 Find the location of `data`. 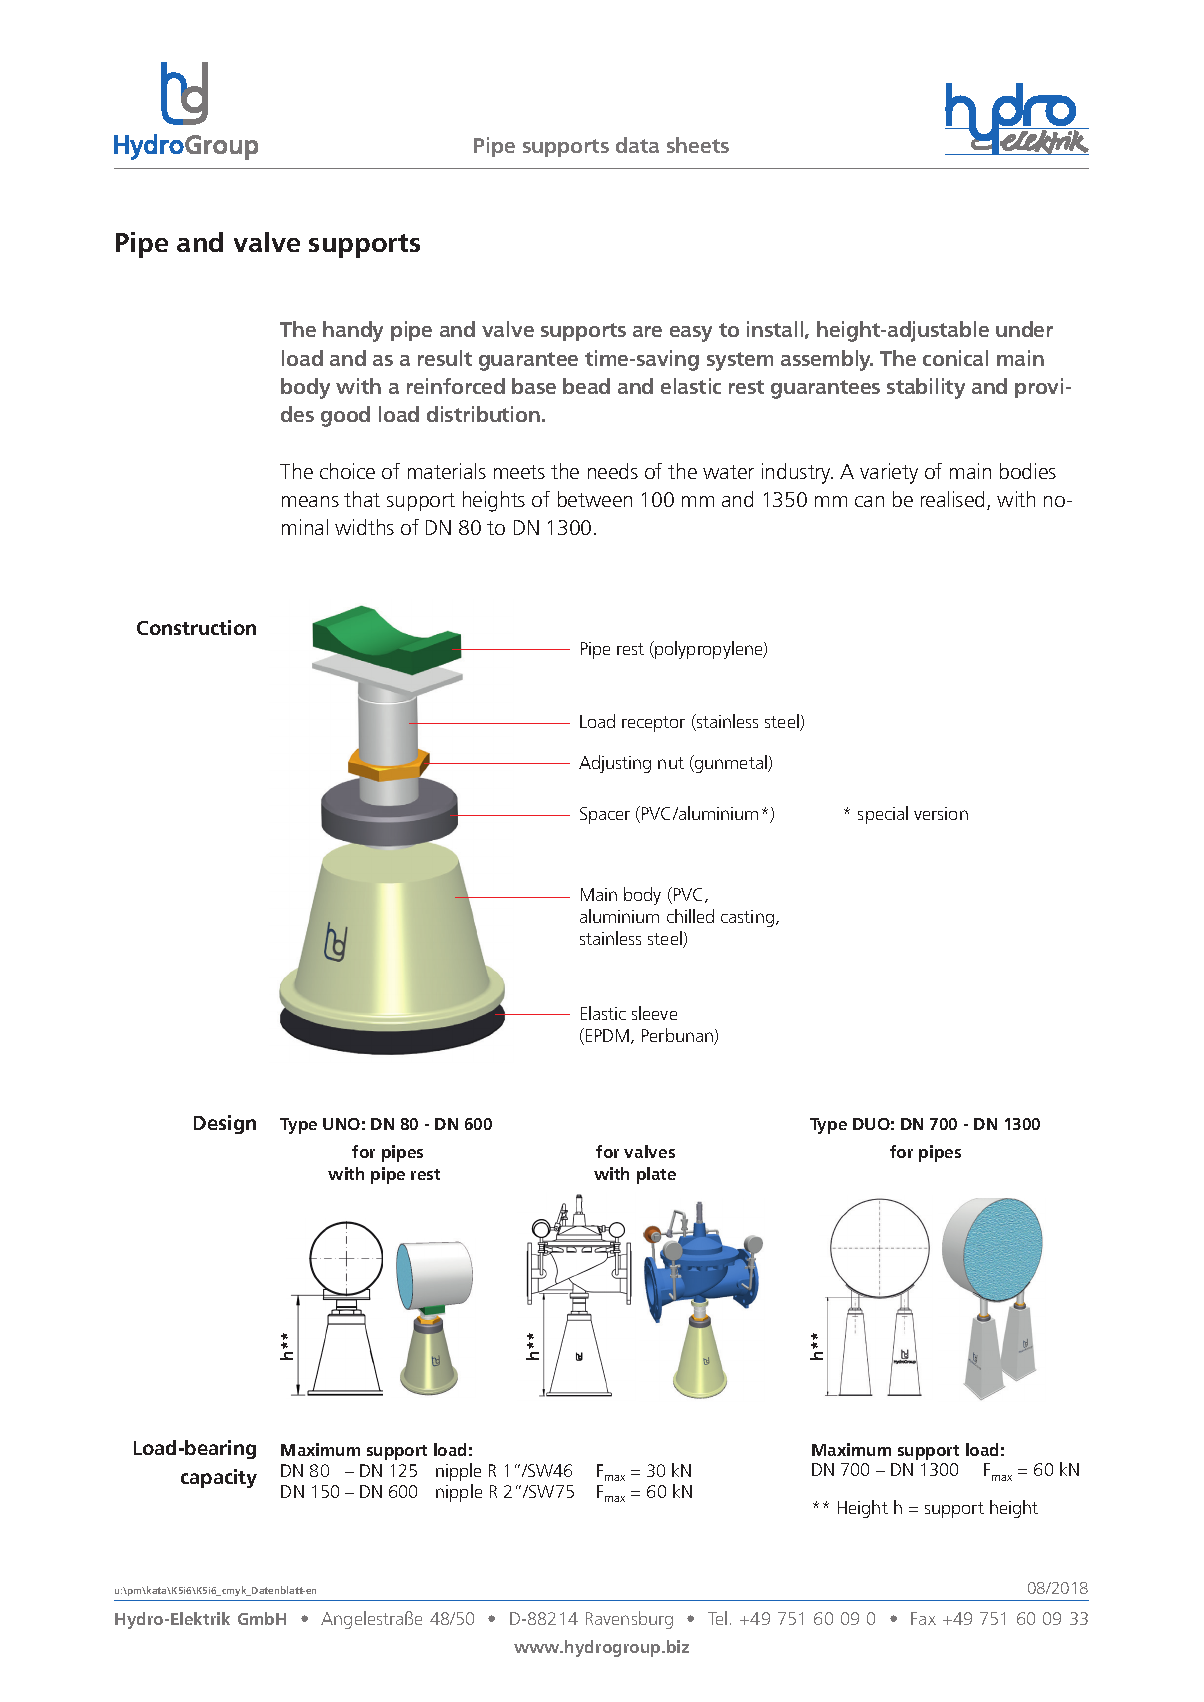

data is located at coordinates (637, 145).
